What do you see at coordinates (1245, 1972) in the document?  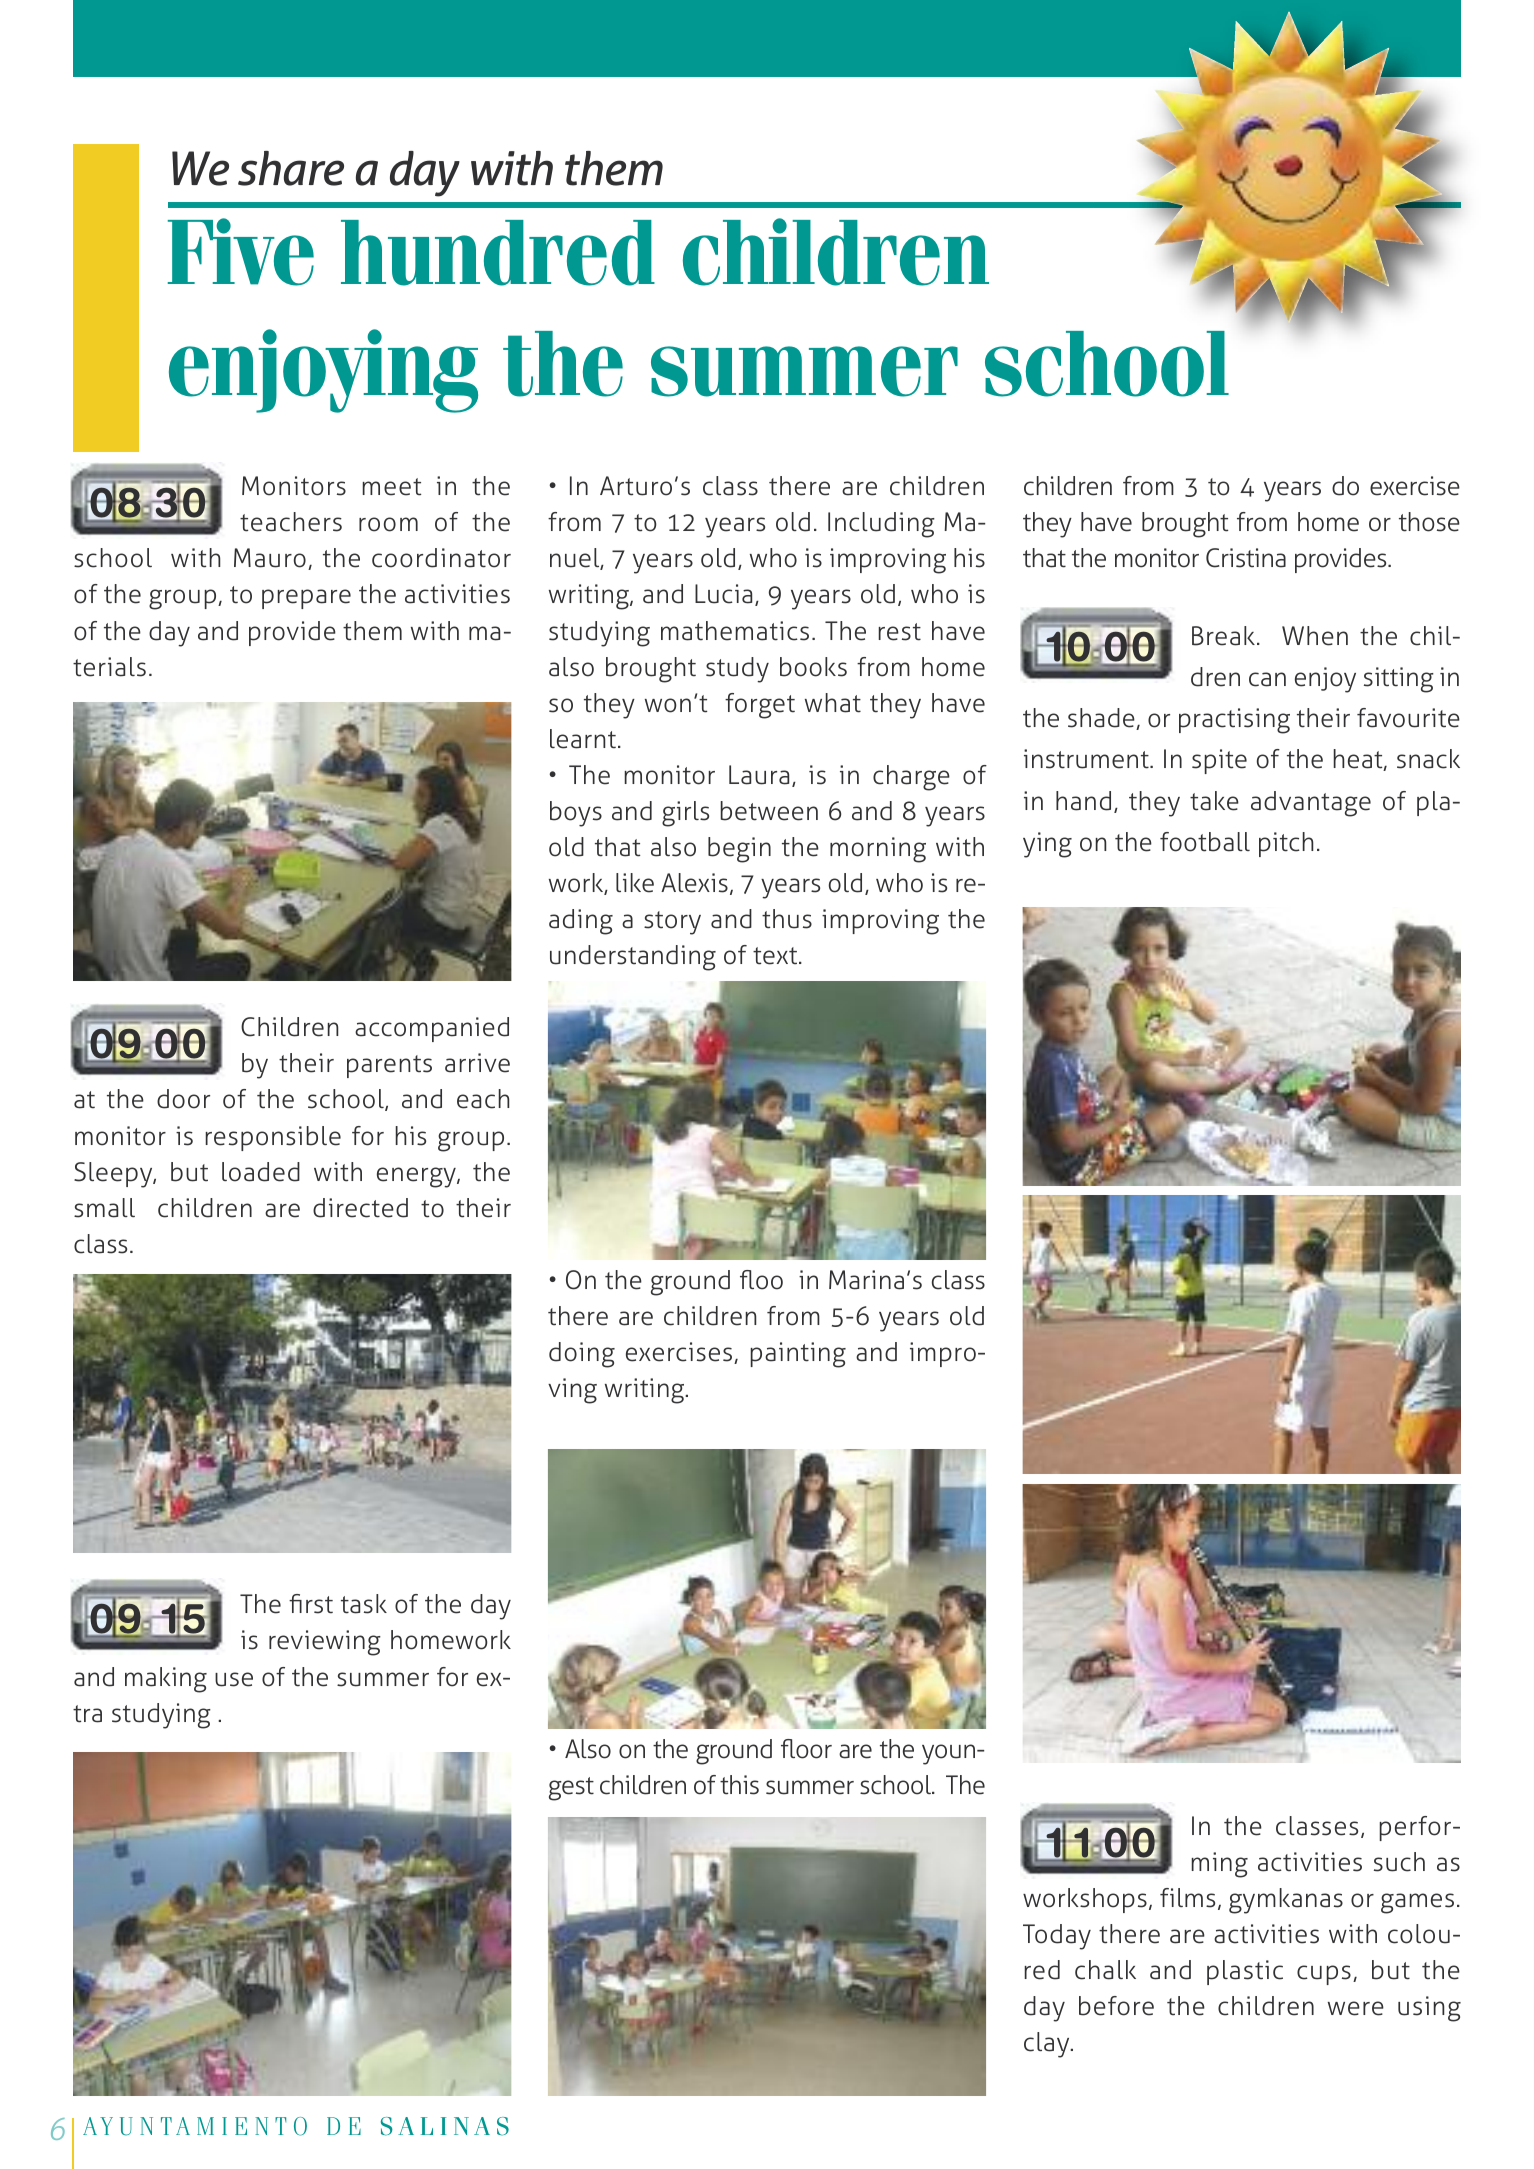 I see `plastic` at bounding box center [1245, 1972].
